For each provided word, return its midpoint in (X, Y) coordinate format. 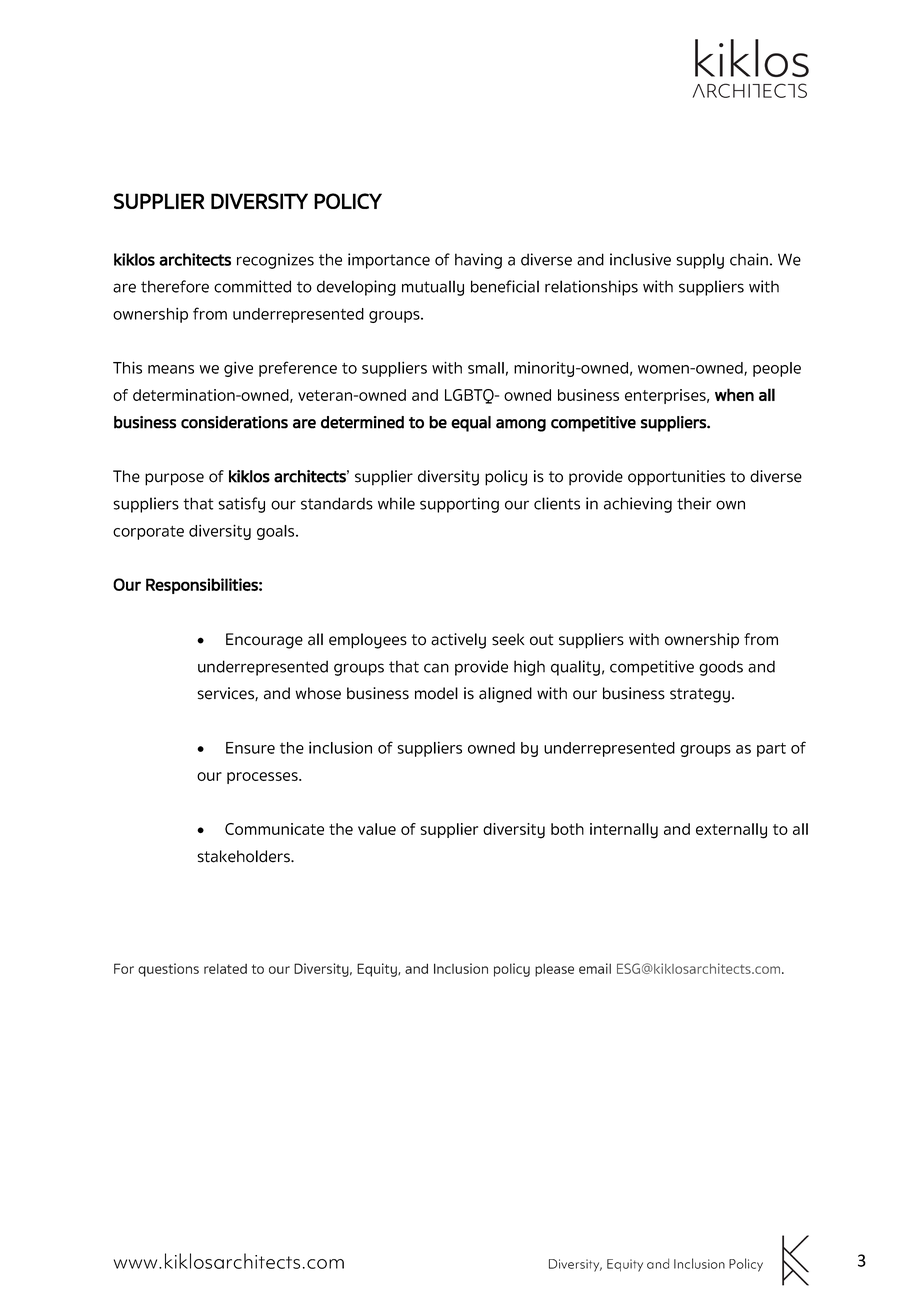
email (595, 968)
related (225, 969)
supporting (459, 505)
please (554, 970)
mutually (433, 288)
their (694, 503)
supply (700, 261)
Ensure (250, 748)
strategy (700, 695)
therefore (175, 286)
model (436, 693)
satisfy (242, 505)
